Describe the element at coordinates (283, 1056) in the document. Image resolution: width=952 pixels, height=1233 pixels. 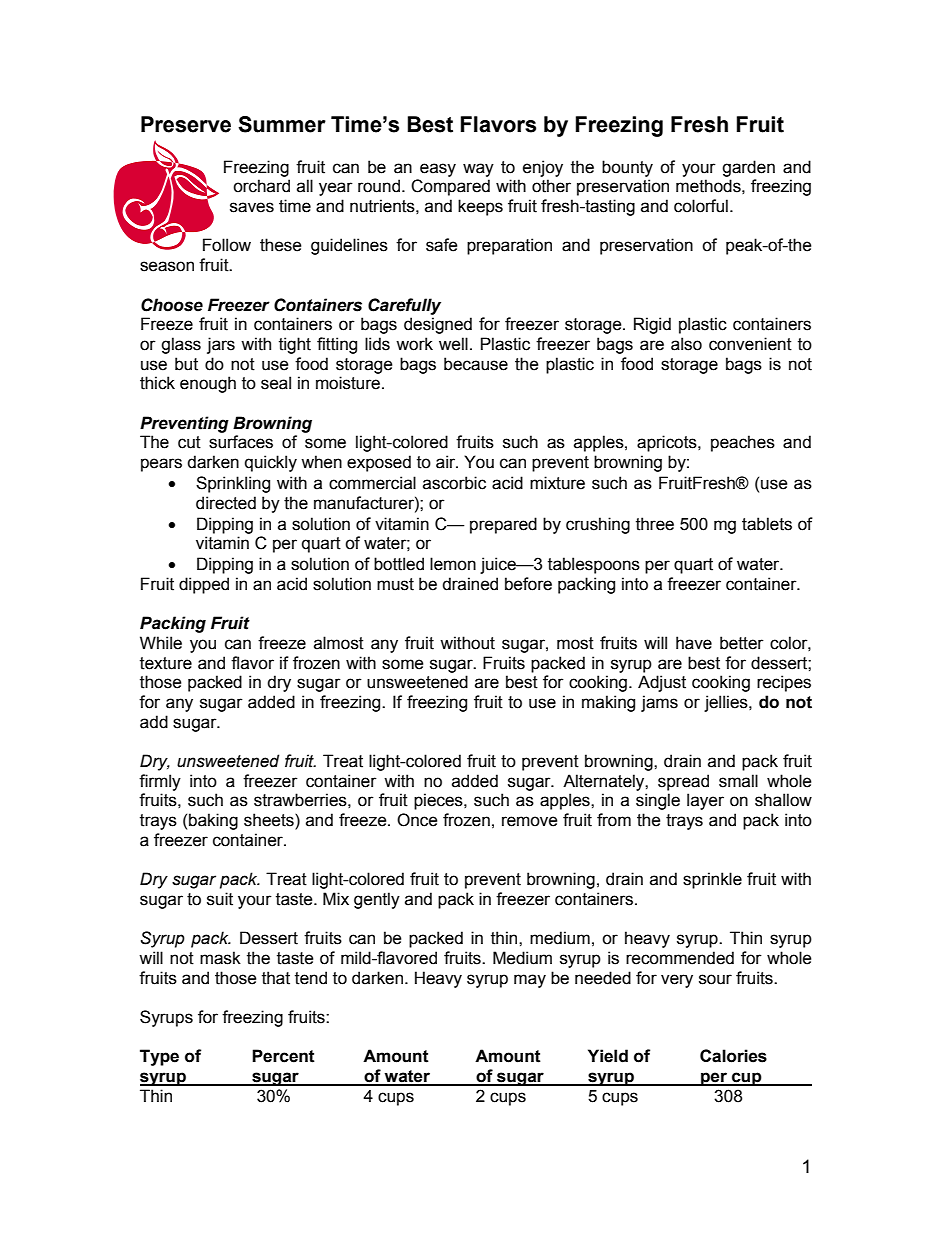
I see `Percent` at that location.
